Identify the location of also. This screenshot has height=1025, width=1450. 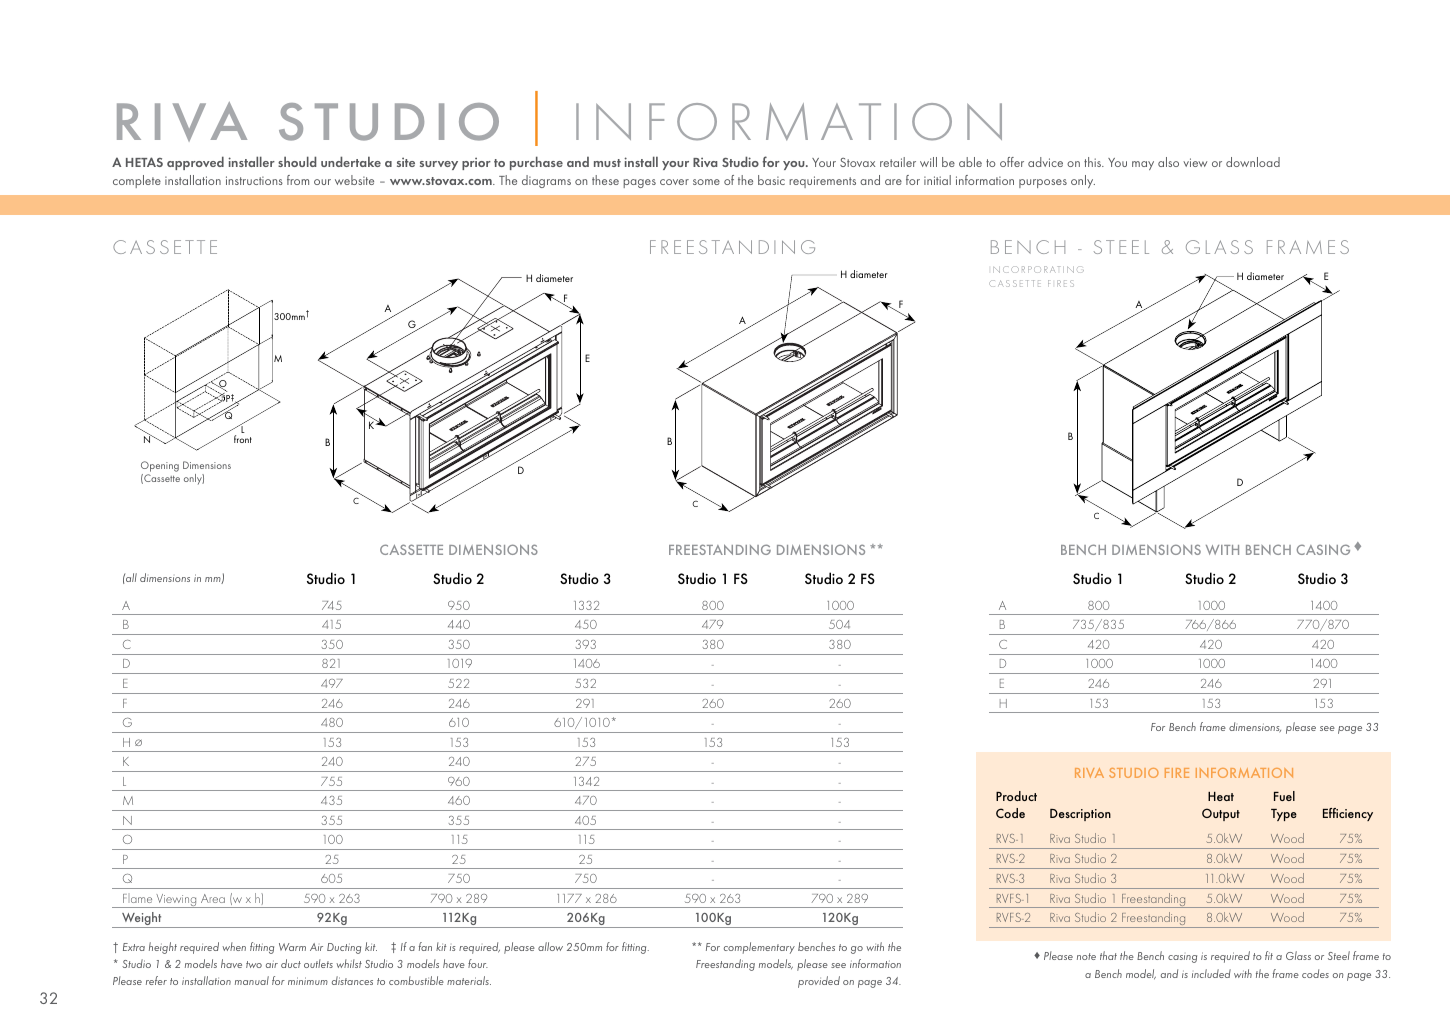
(1168, 162).
